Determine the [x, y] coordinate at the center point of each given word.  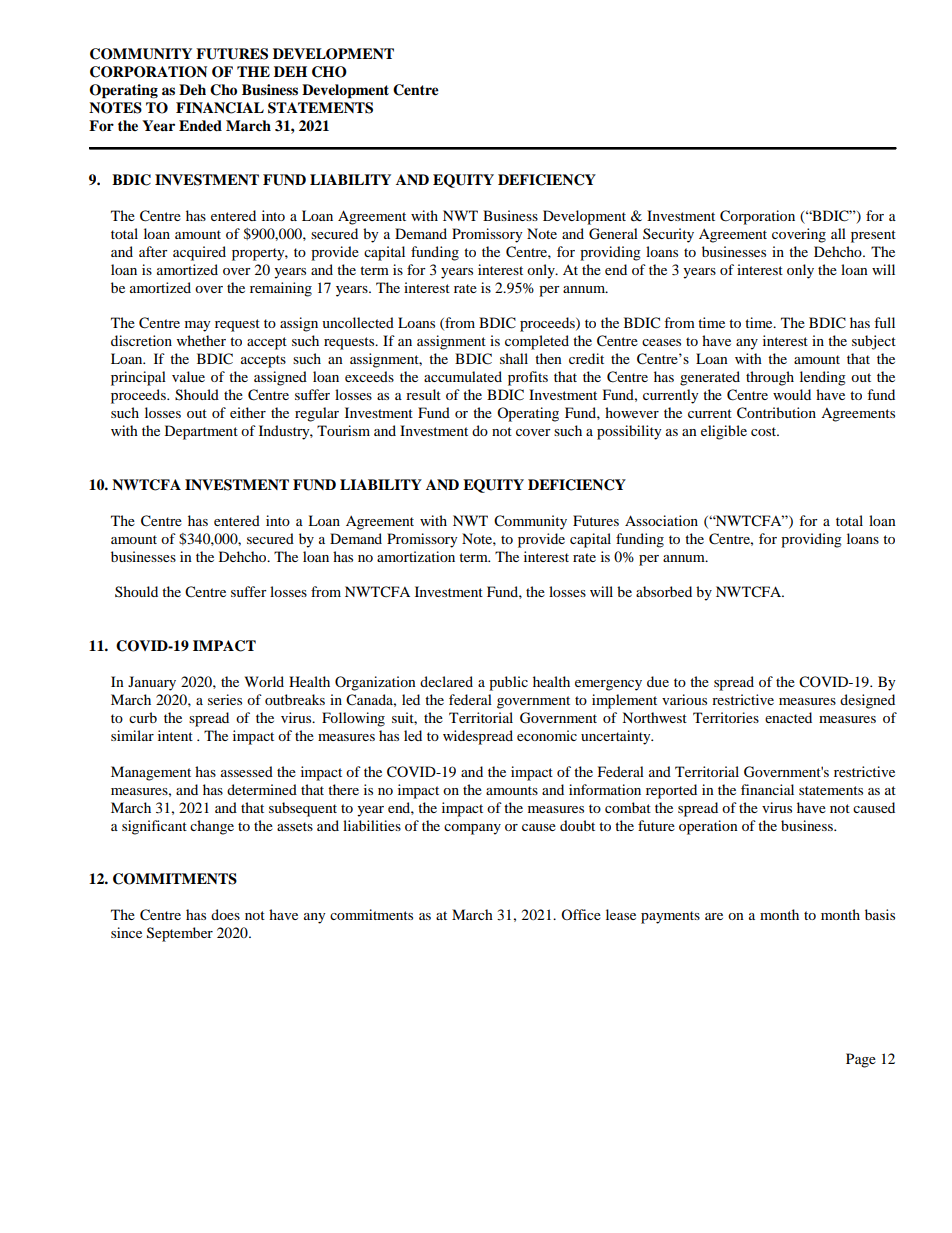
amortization [416, 556]
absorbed [664, 591]
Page [861, 1060]
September [180, 934]
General [613, 234]
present [873, 236]
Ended [200, 125]
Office [581, 914]
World [264, 681]
